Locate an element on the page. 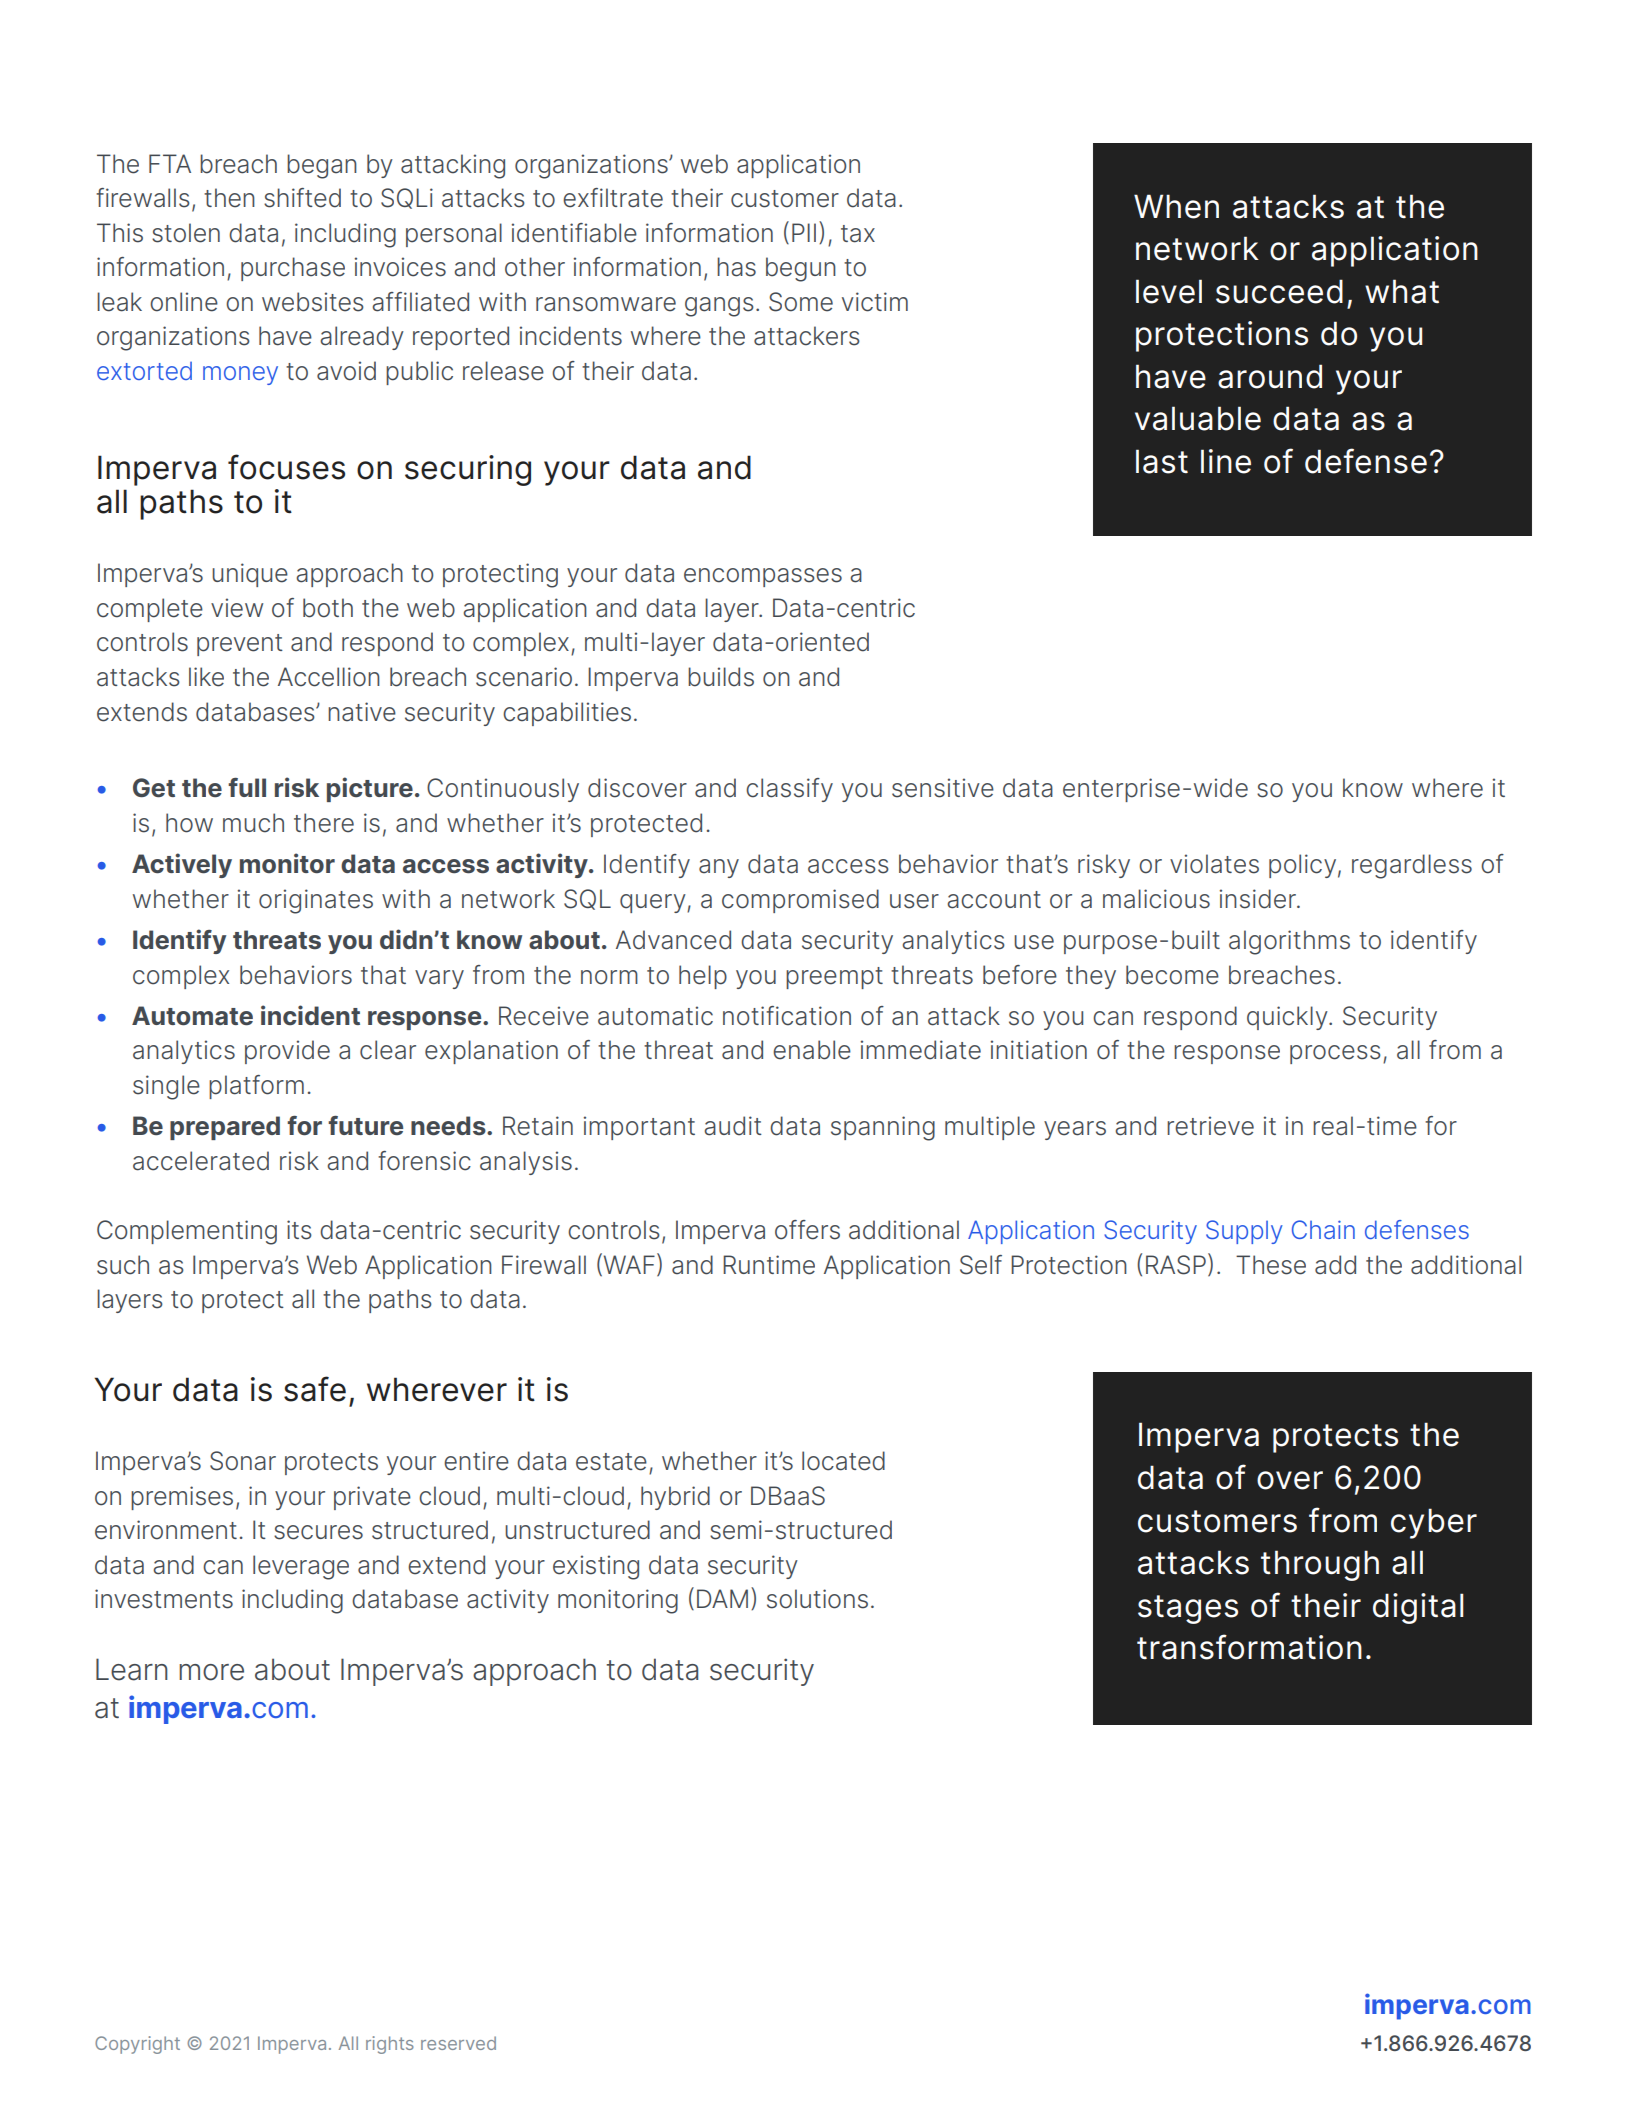 This image has height=2107, width=1628. rights is located at coordinates (390, 2045).
